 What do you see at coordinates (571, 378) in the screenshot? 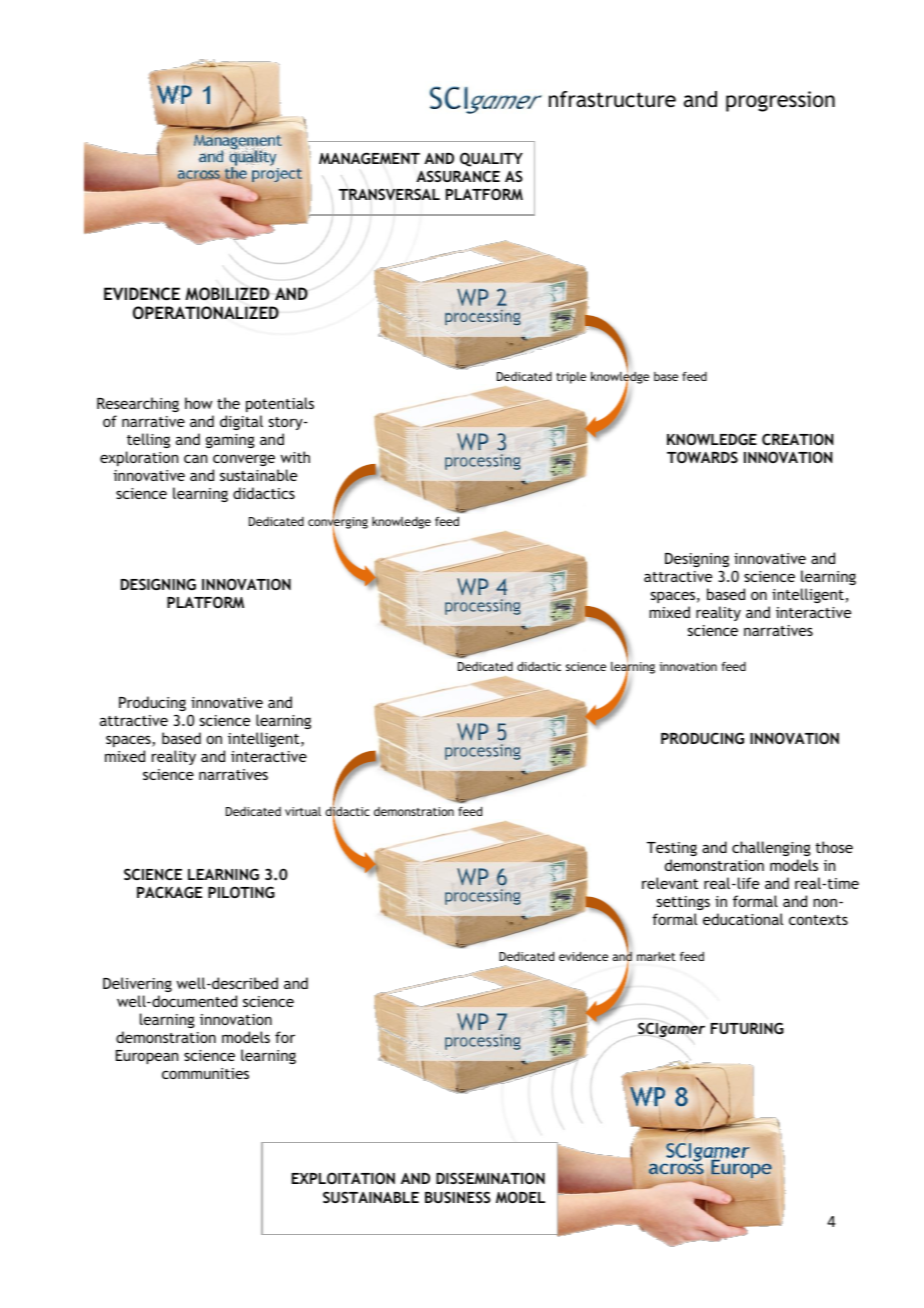
I see `triple` at bounding box center [571, 378].
